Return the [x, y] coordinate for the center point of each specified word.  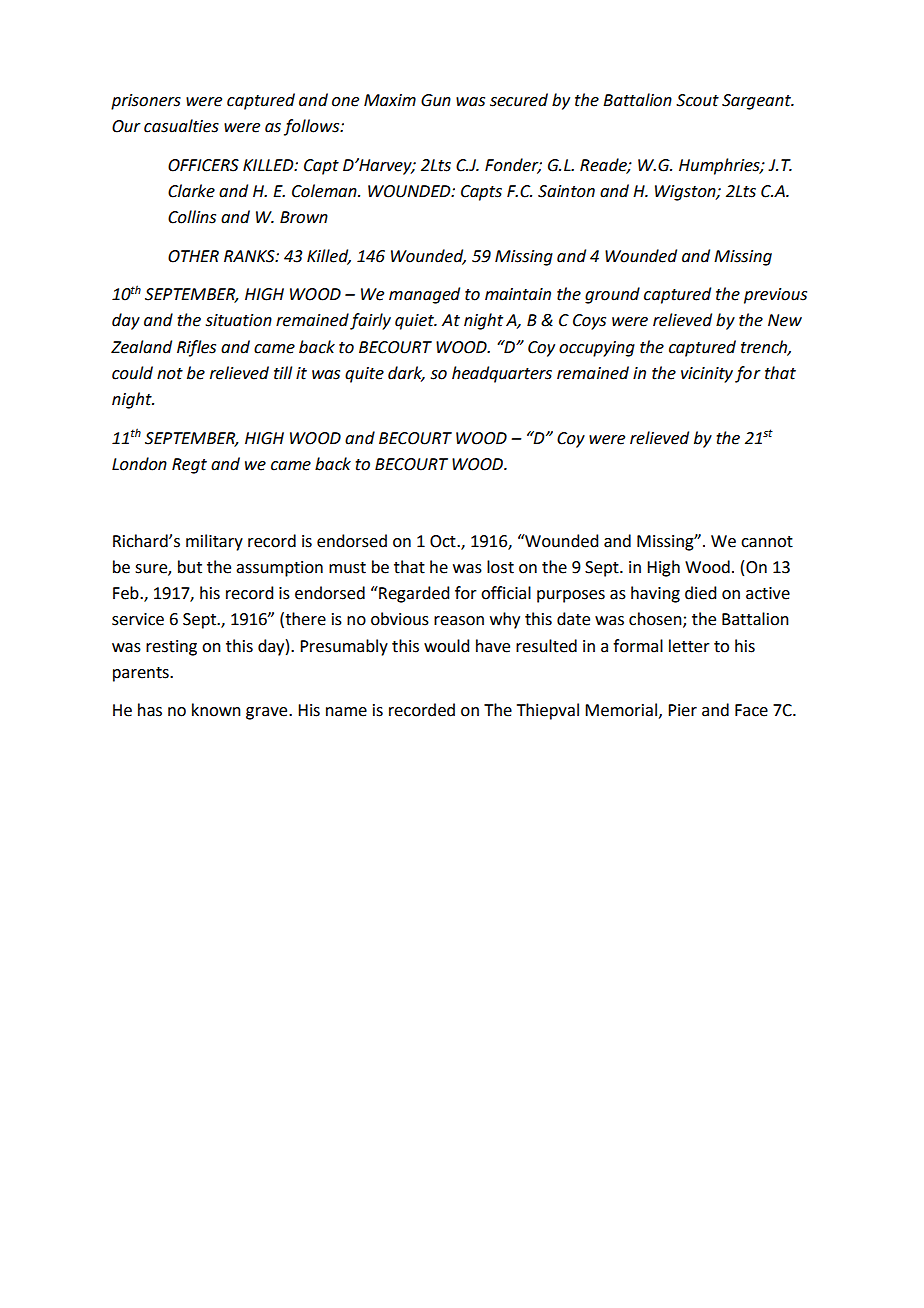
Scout [697, 100]
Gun [436, 100]
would [446, 646]
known [216, 710]
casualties [181, 126]
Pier [682, 710]
